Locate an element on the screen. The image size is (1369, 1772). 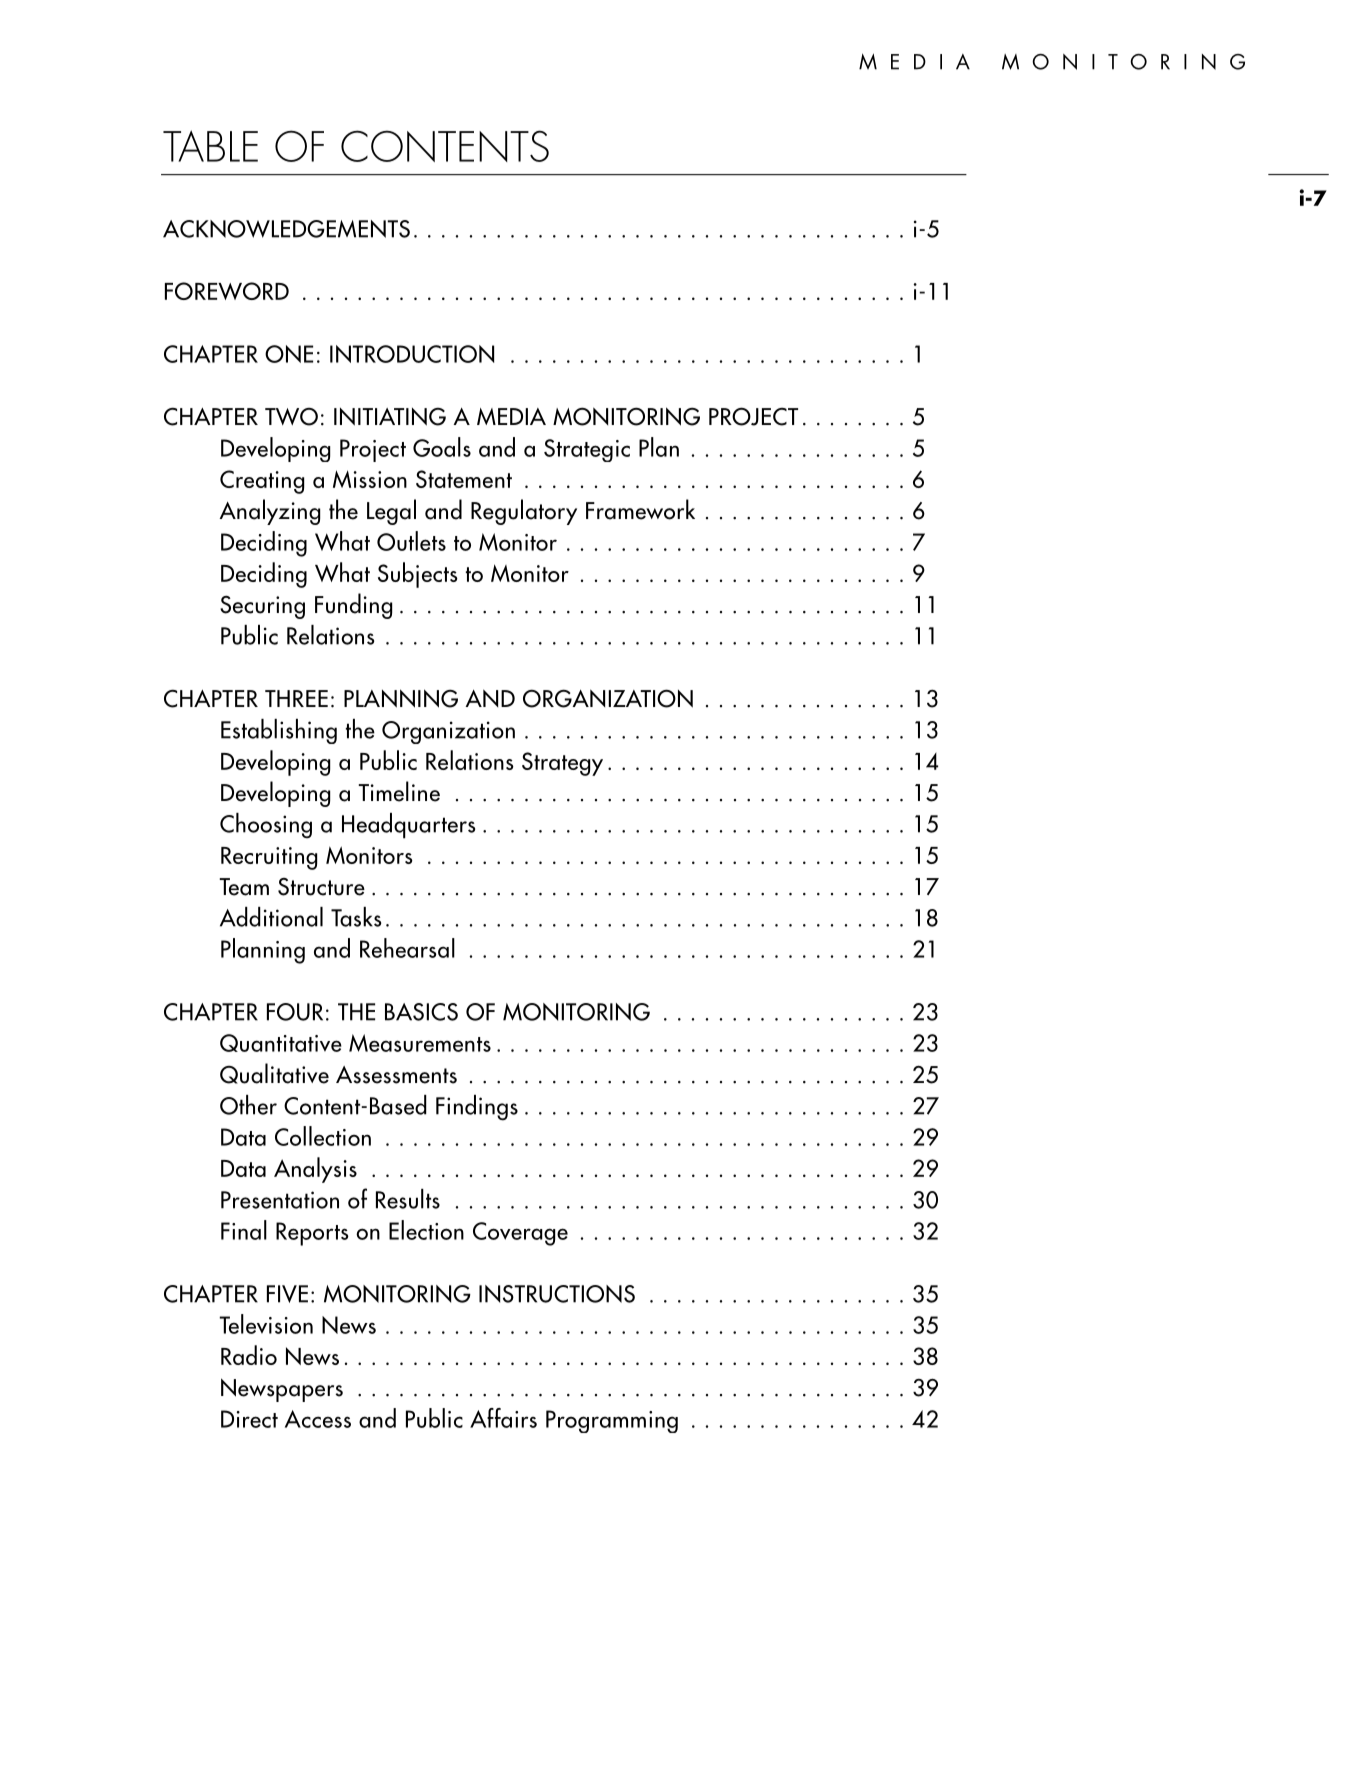
Timeline is located at coordinates (399, 791).
